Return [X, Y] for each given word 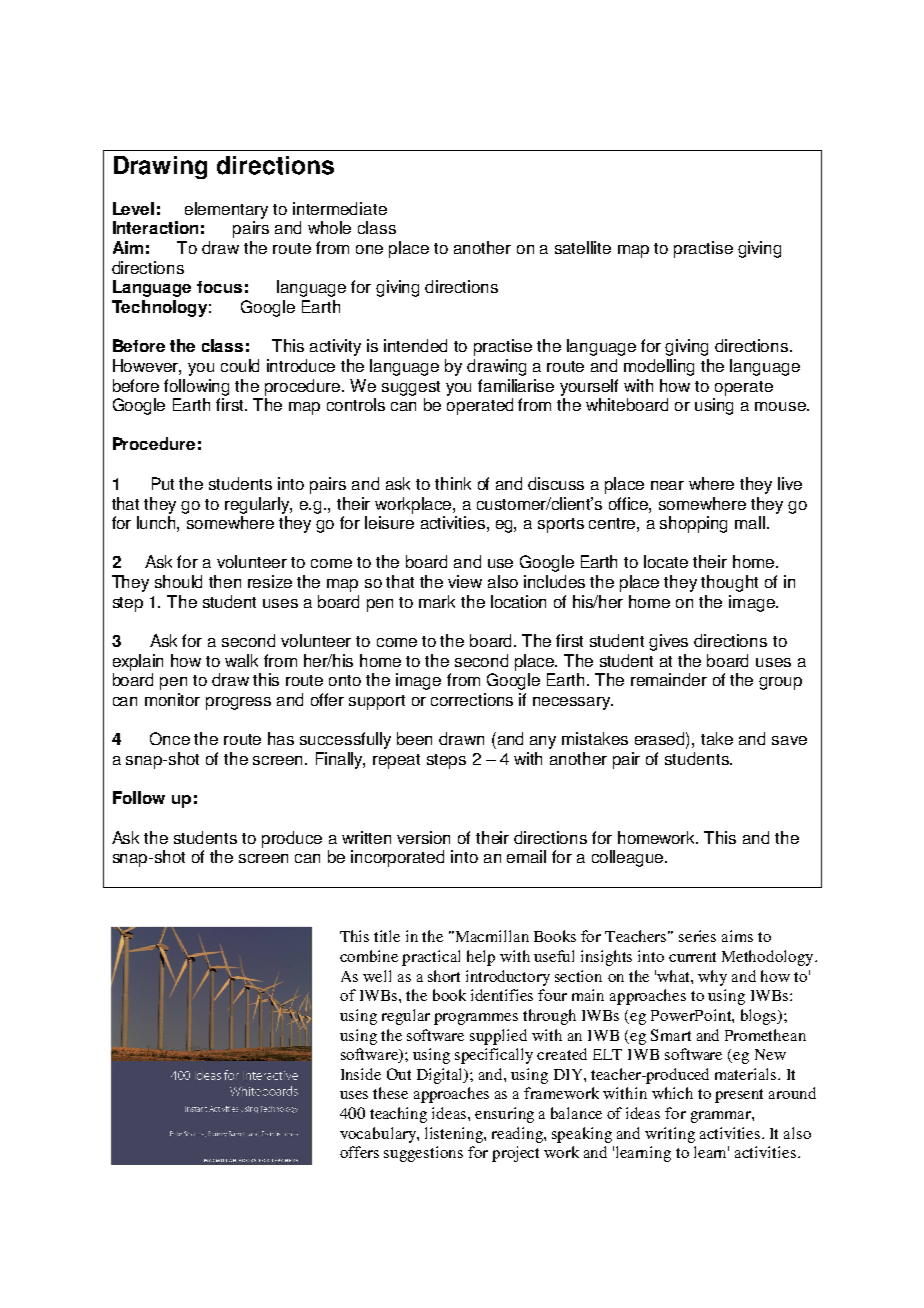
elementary [226, 210]
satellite [583, 247]
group [780, 683]
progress [238, 703]
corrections [472, 699]
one [369, 249]
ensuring [504, 1115]
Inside [361, 1074]
